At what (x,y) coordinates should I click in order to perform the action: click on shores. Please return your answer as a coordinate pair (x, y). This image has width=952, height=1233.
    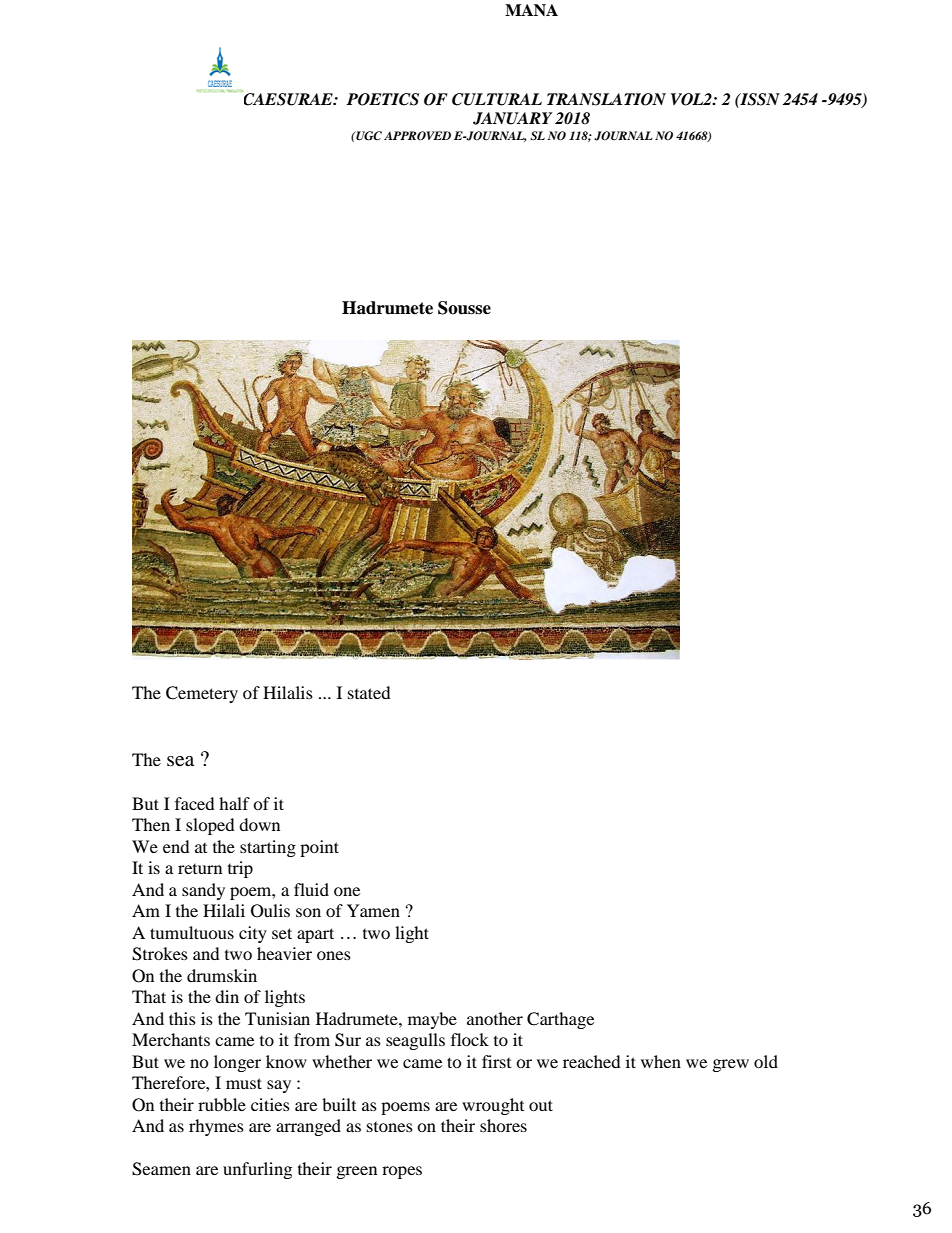
    Looking at the image, I should click on (503, 1125).
